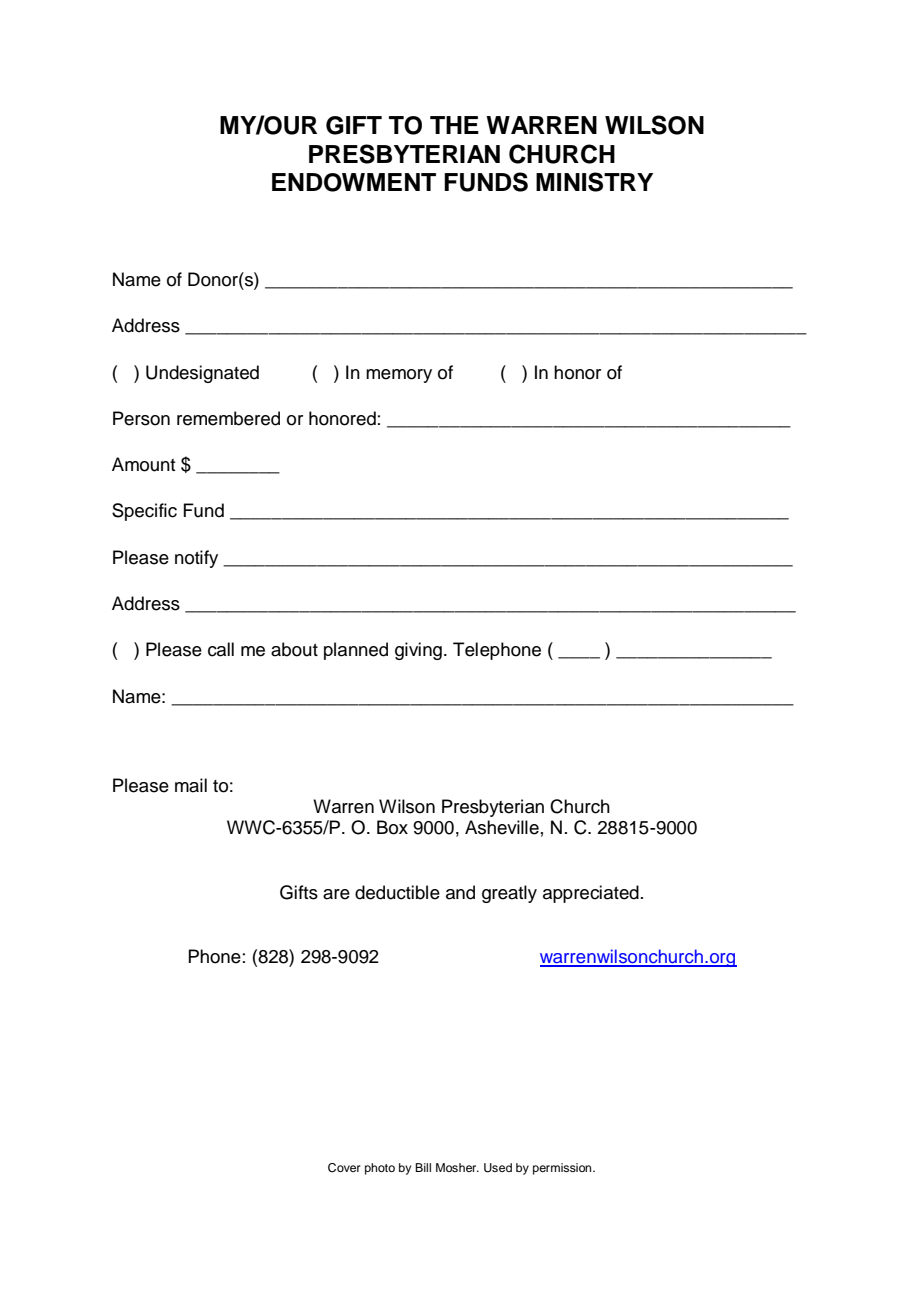 The height and width of the page is (1303, 924). What do you see at coordinates (221, 649) in the page?
I see `call` at bounding box center [221, 649].
